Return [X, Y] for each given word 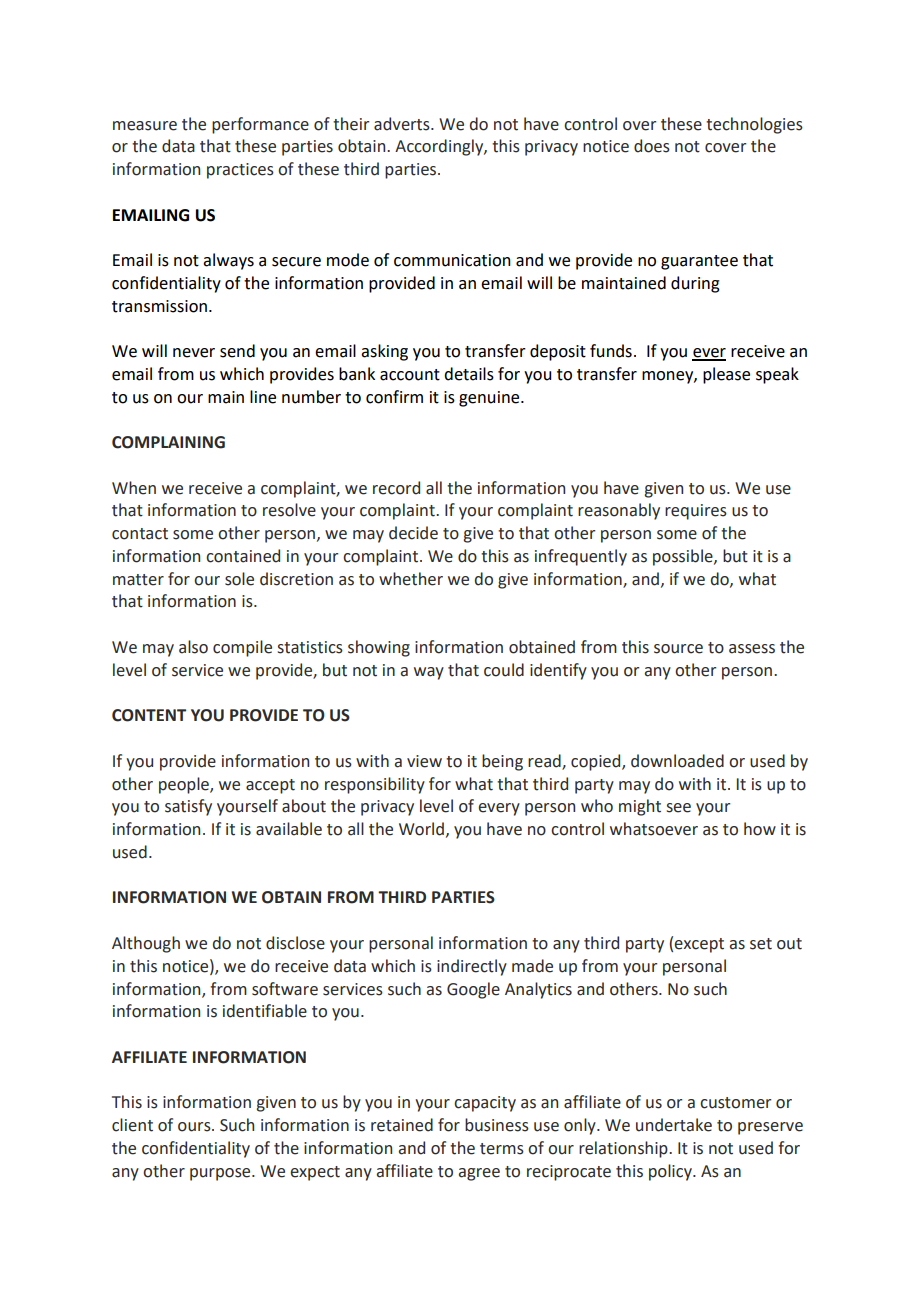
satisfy [188, 807]
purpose [221, 1174]
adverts [403, 124]
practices [240, 171]
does [652, 146]
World [421, 829]
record [396, 488]
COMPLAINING [168, 442]
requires [696, 512]
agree [479, 1174]
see [679, 808]
